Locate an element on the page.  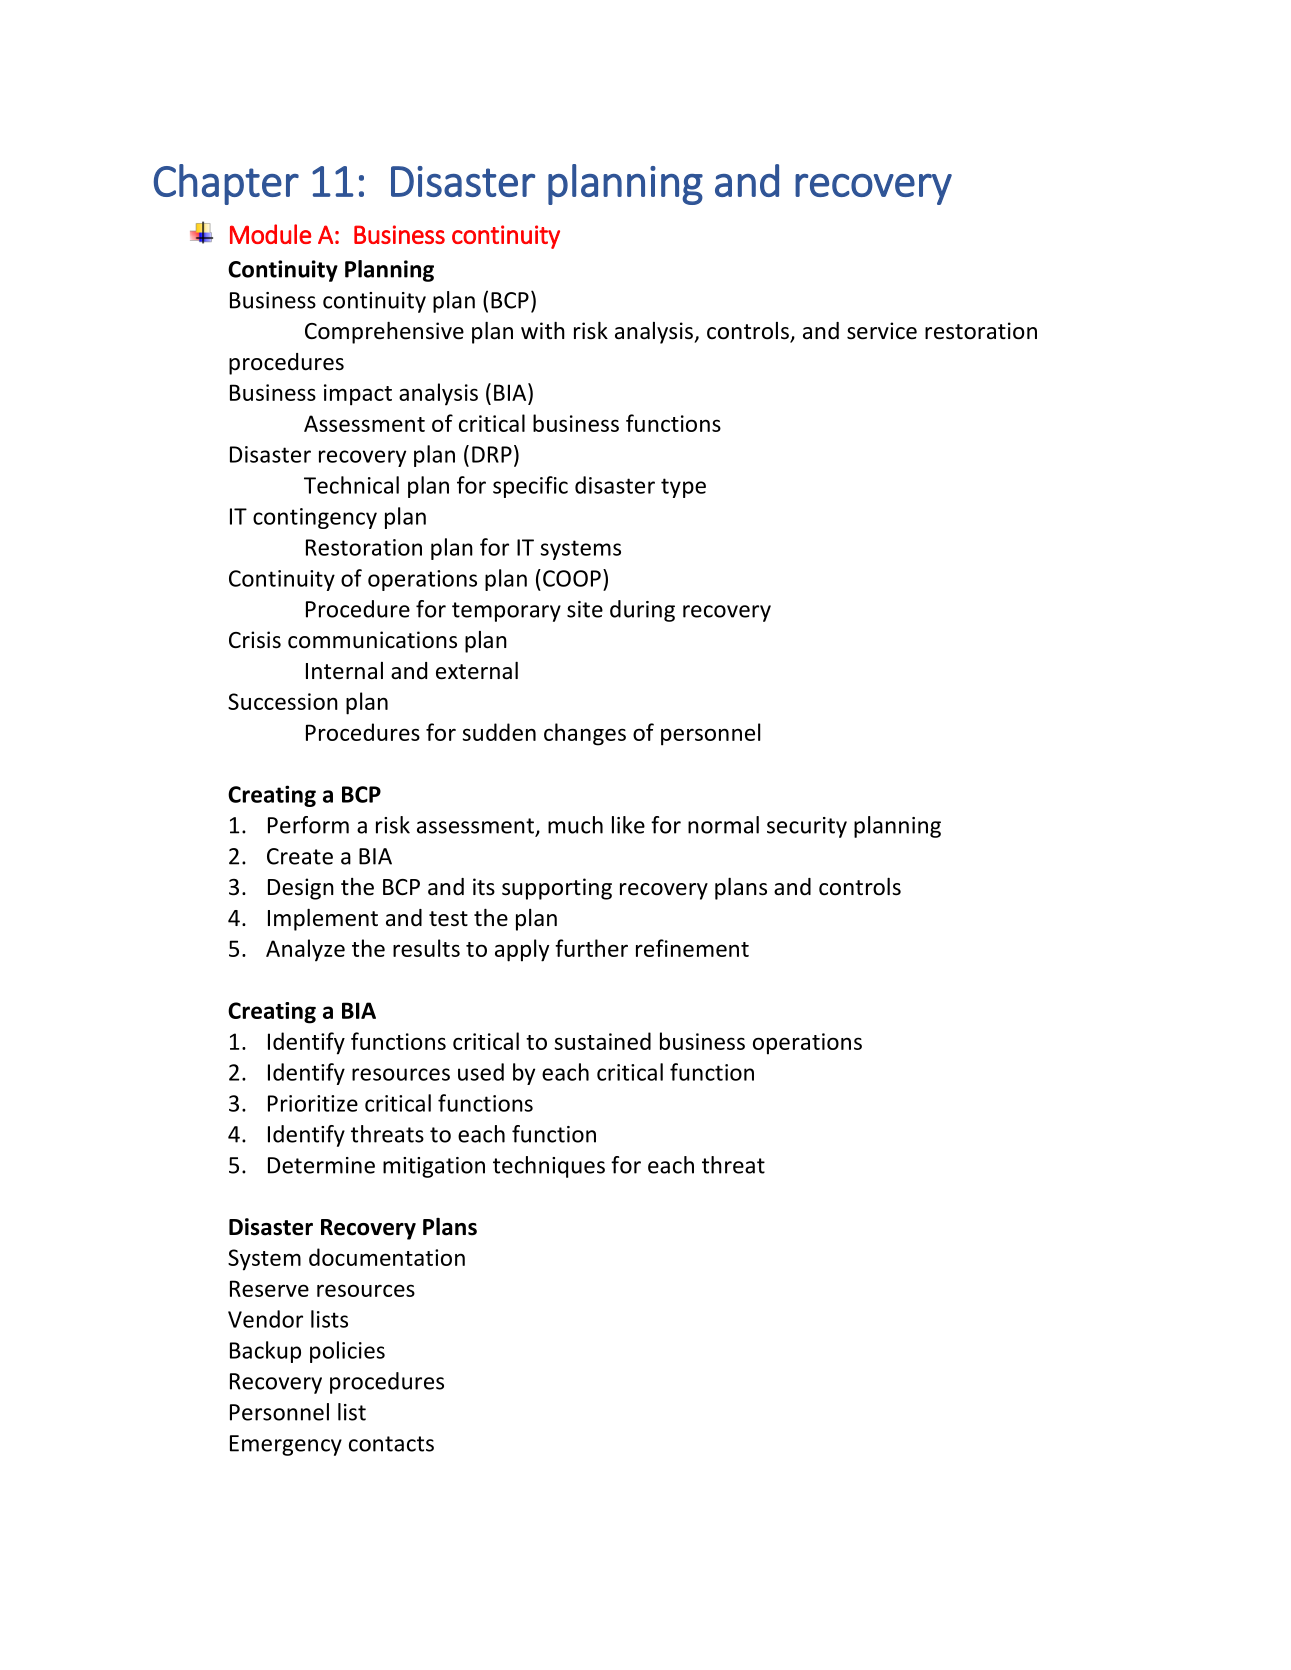
Module is located at coordinates (270, 234).
